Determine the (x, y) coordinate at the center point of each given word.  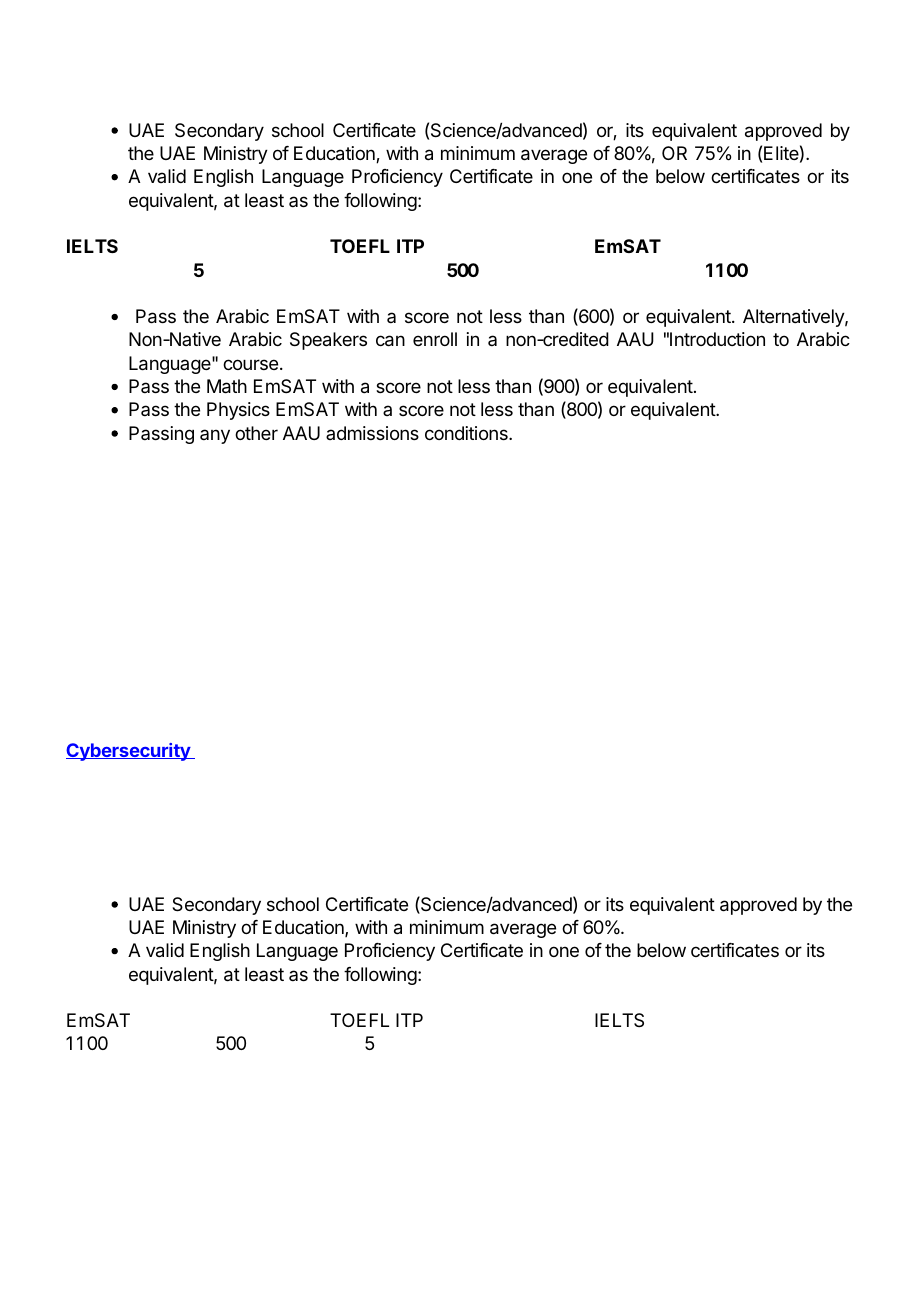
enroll (435, 339)
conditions (467, 433)
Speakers (328, 341)
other (256, 433)
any (215, 436)
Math (227, 386)
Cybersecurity (129, 752)
